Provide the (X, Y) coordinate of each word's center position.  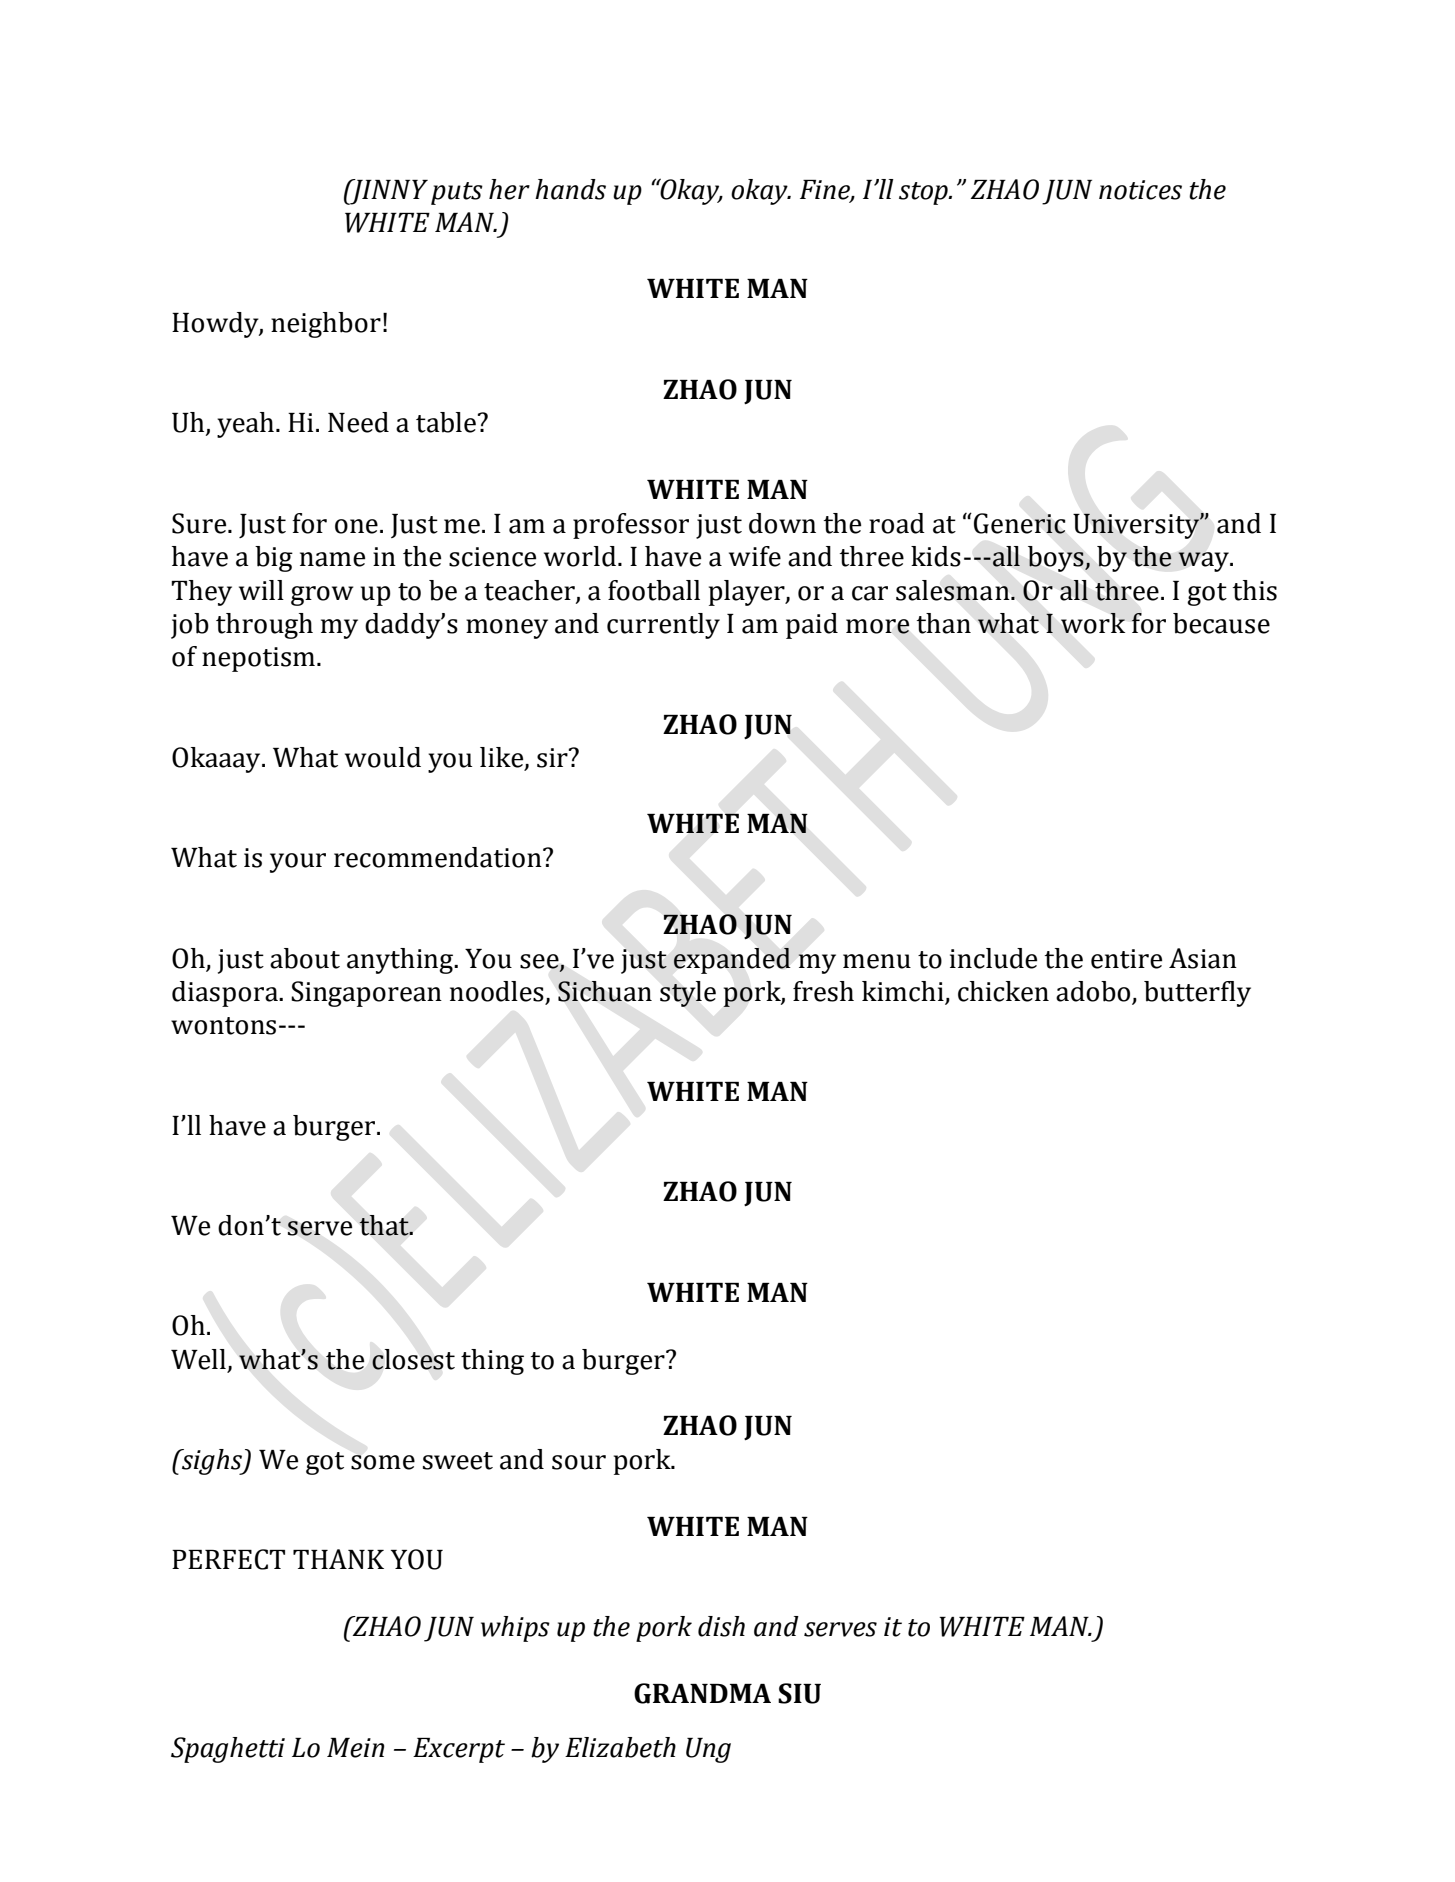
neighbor (326, 325)
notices (1140, 190)
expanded (732, 961)
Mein (356, 1748)
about (305, 958)
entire (1126, 959)
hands (570, 189)
